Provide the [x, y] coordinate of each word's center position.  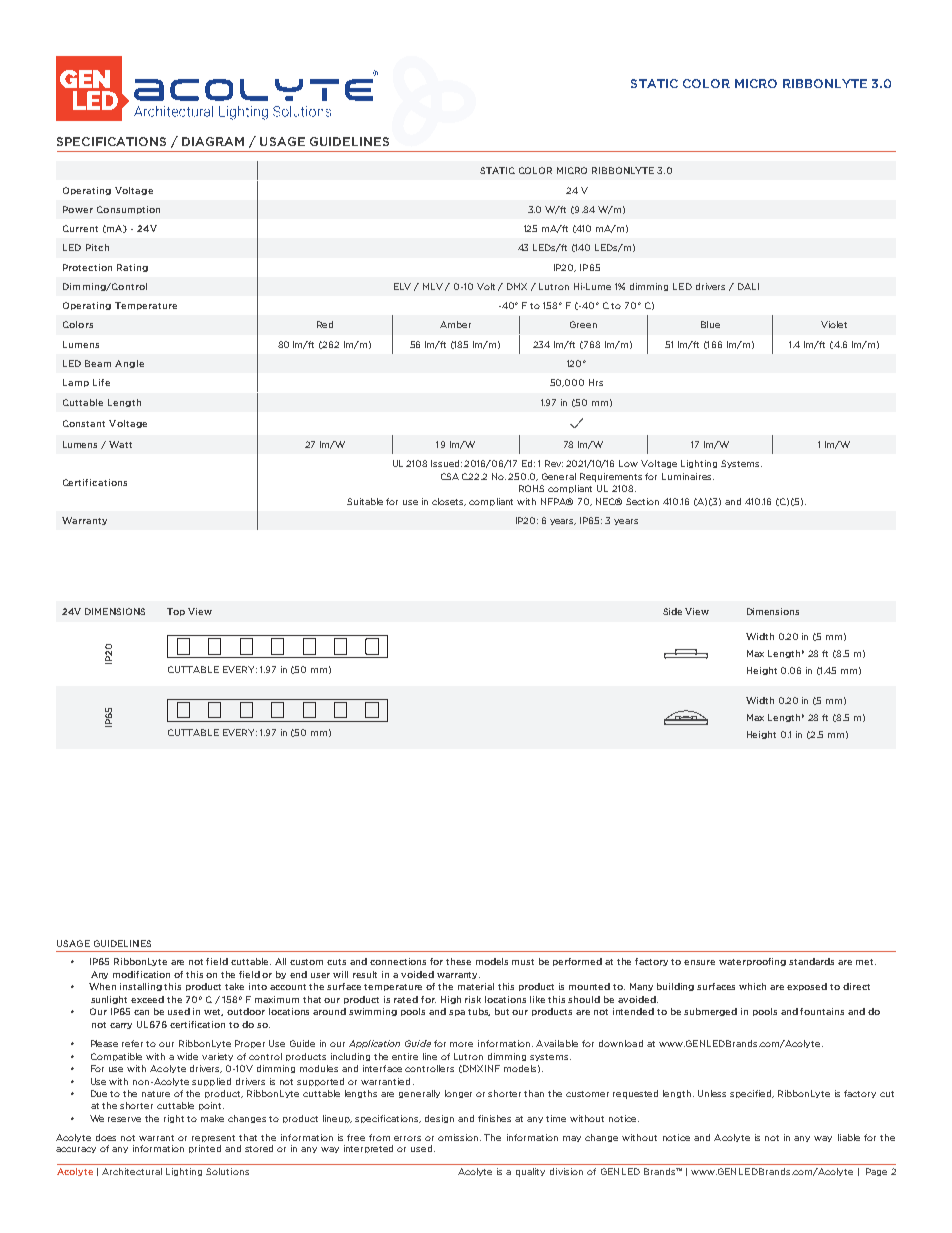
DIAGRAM [213, 141]
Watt [120, 444]
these [458, 961]
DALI [748, 286]
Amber [455, 324]
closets [449, 502]
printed [205, 1149]
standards [811, 961]
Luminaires [688, 476]
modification [141, 974]
